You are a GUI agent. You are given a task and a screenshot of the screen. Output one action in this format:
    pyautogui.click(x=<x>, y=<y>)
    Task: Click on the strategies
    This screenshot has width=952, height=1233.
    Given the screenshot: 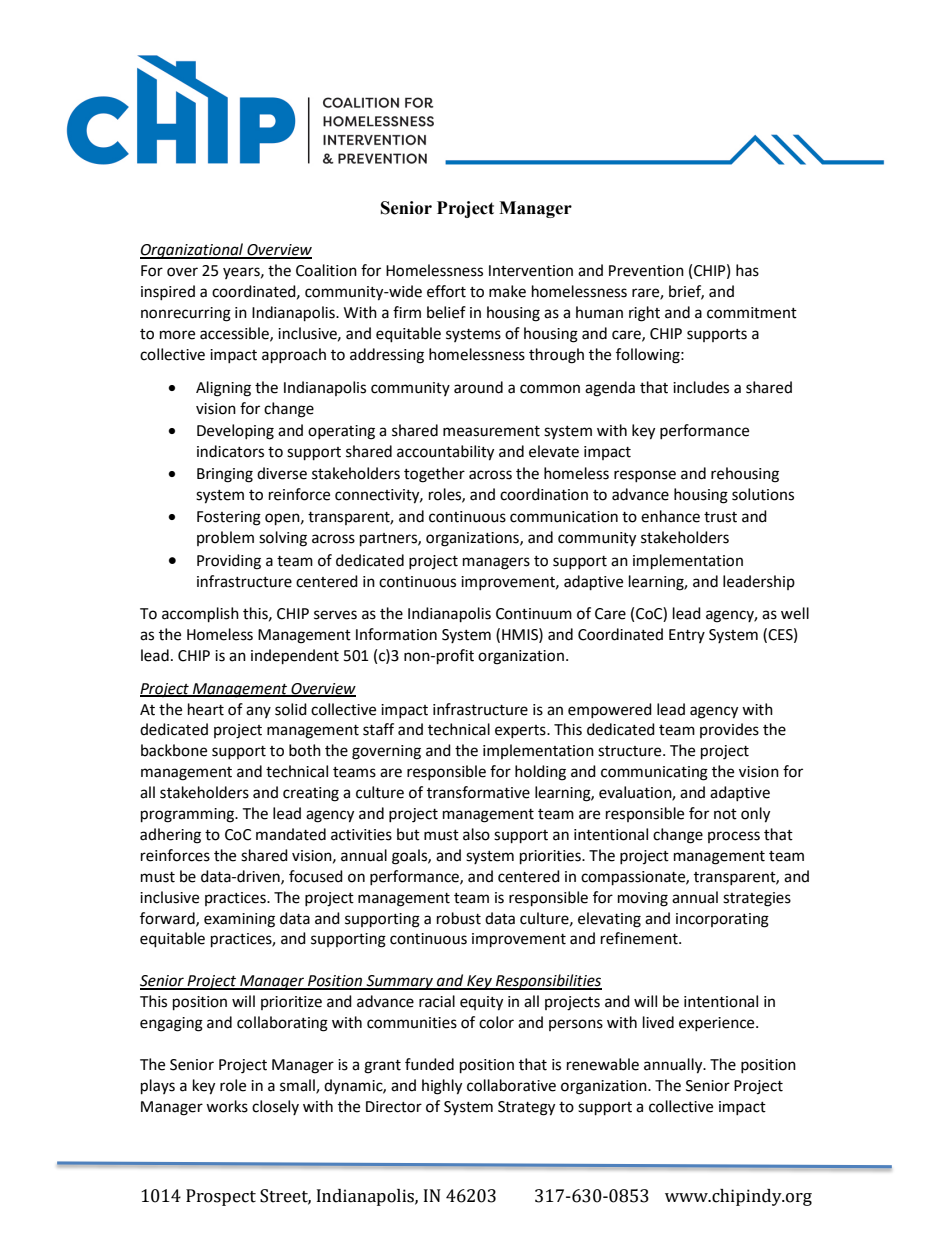 What is the action you would take?
    pyautogui.click(x=757, y=899)
